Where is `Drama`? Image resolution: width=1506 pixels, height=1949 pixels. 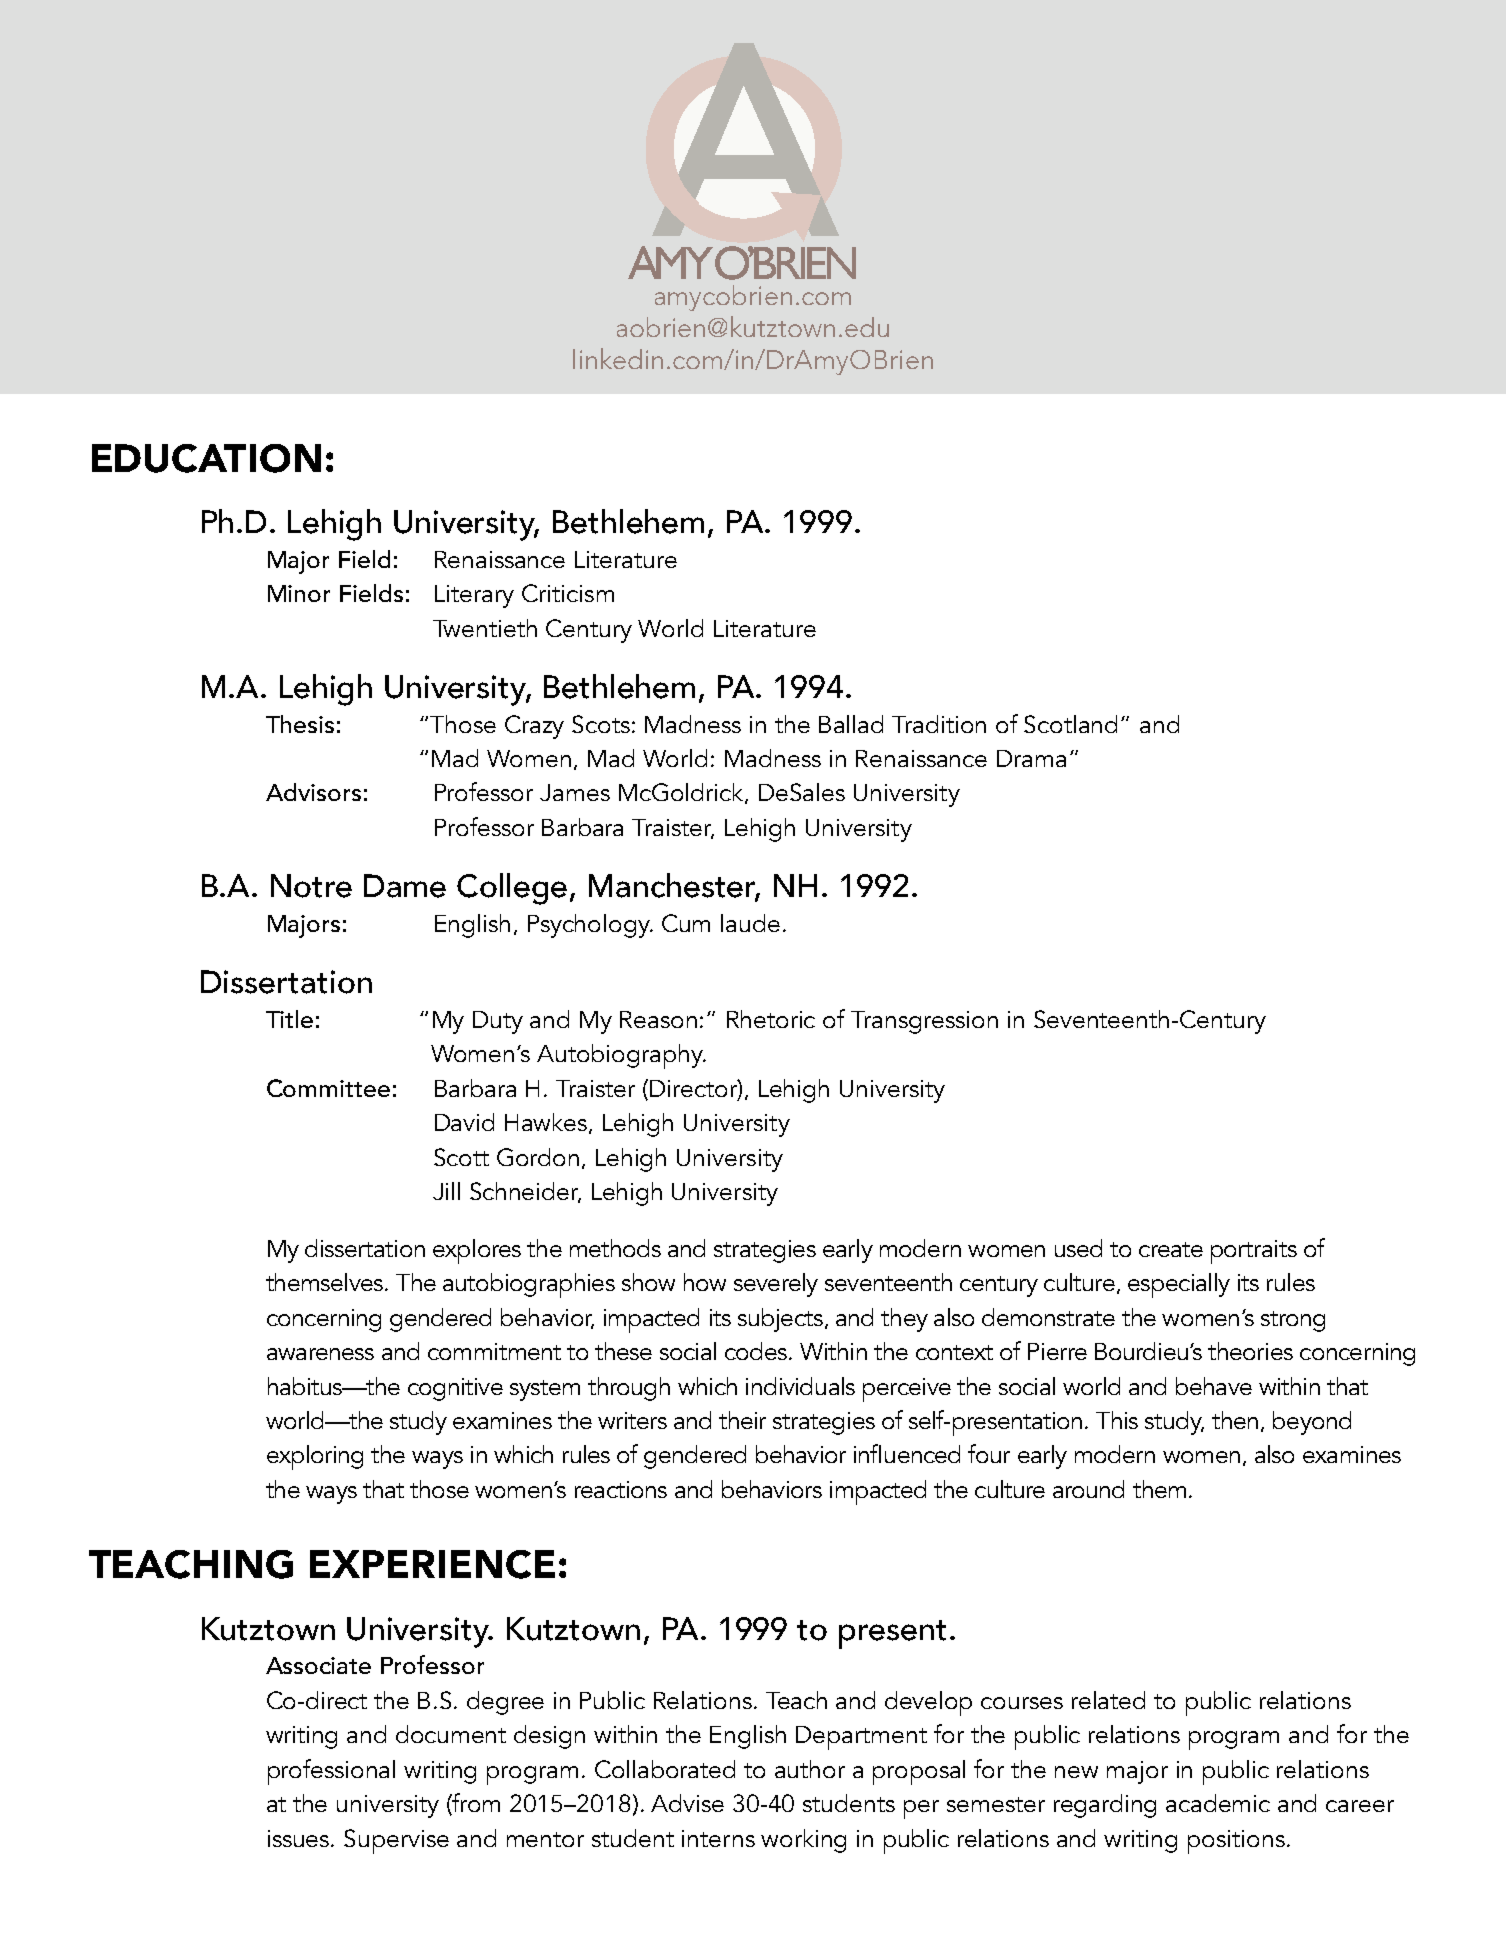
Drama is located at coordinates (1031, 758).
